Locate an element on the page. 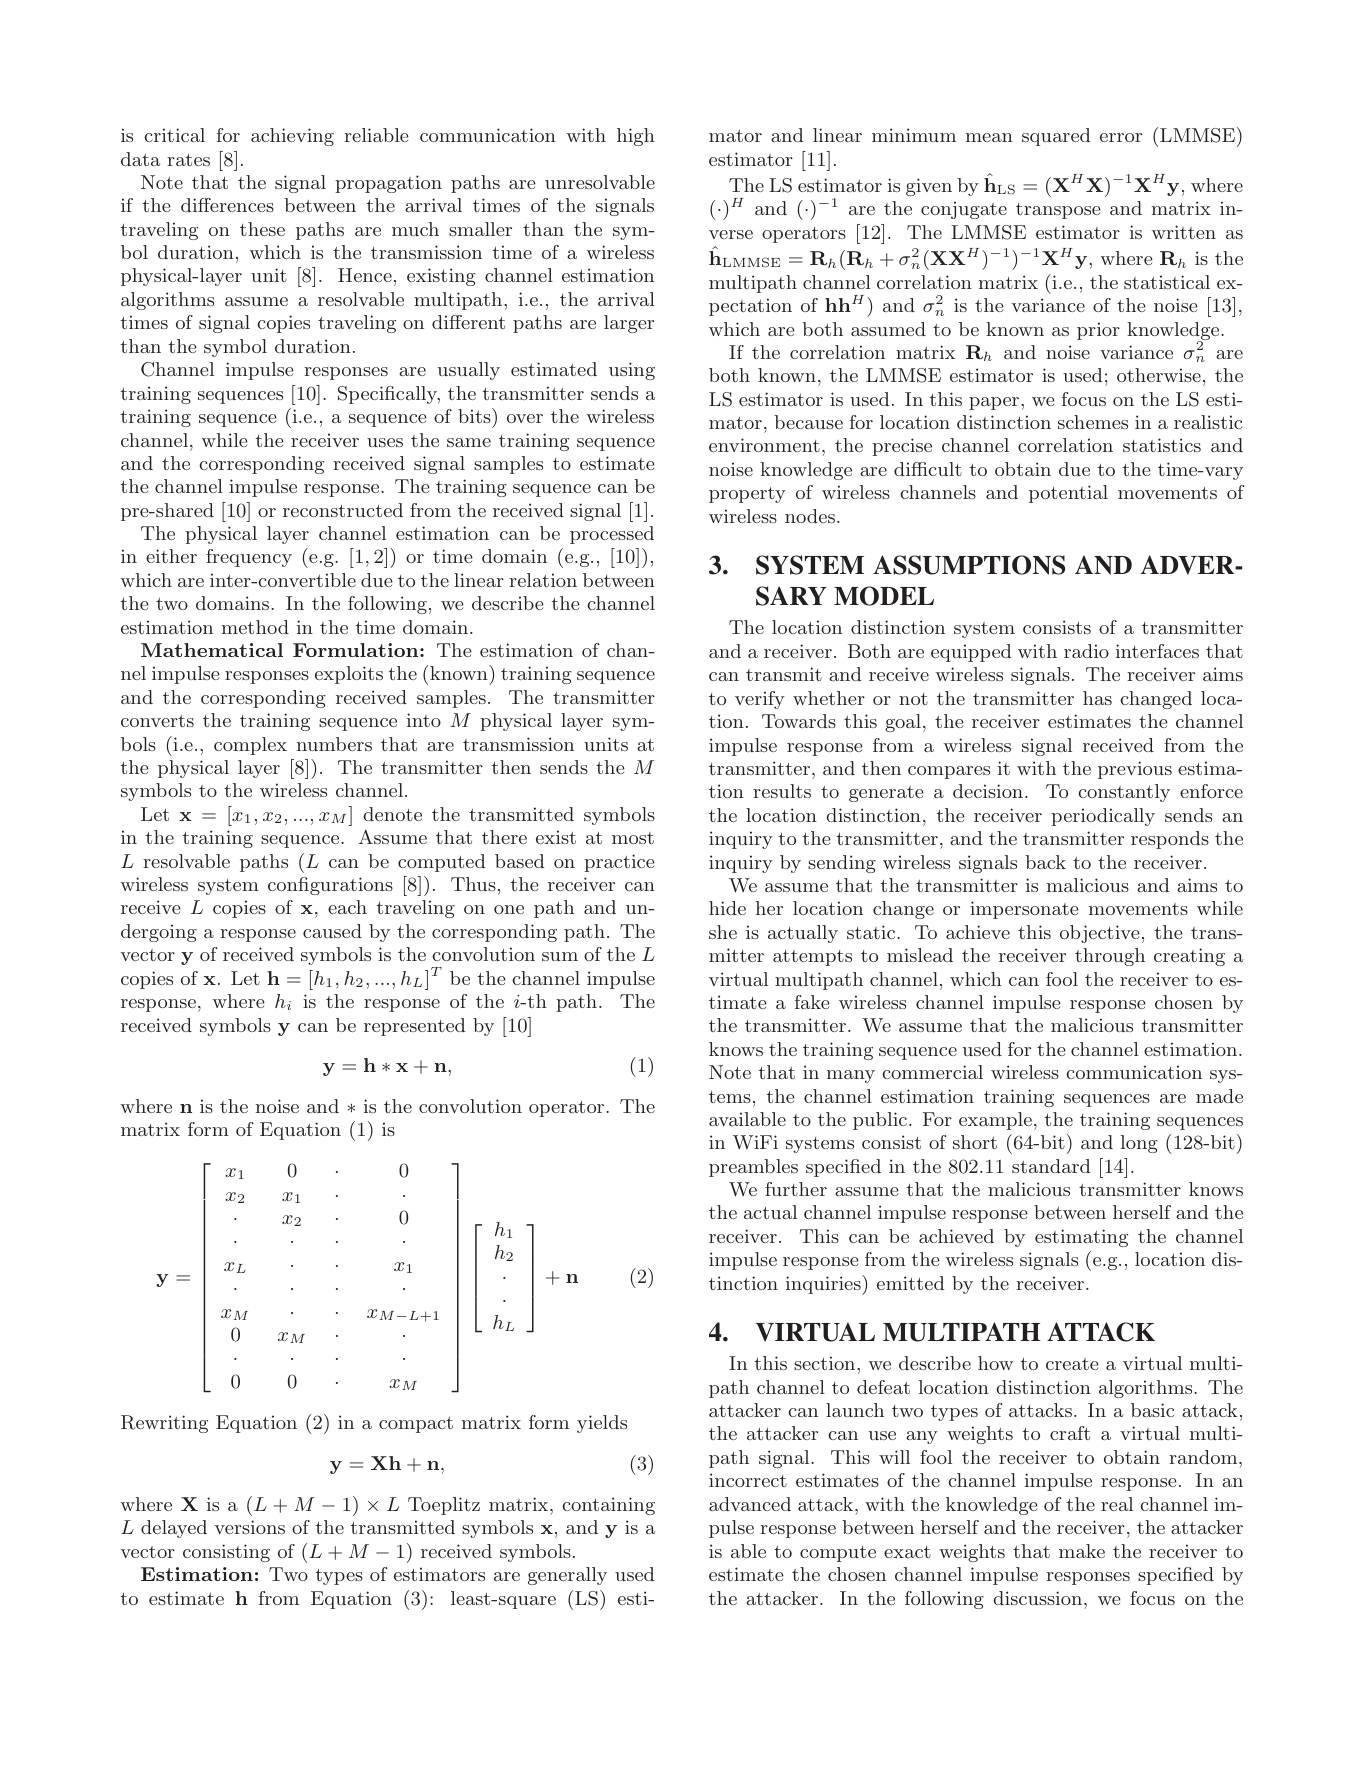 Image resolution: width=1369 pixels, height=1772 pixels. versions is located at coordinates (250, 1527).
